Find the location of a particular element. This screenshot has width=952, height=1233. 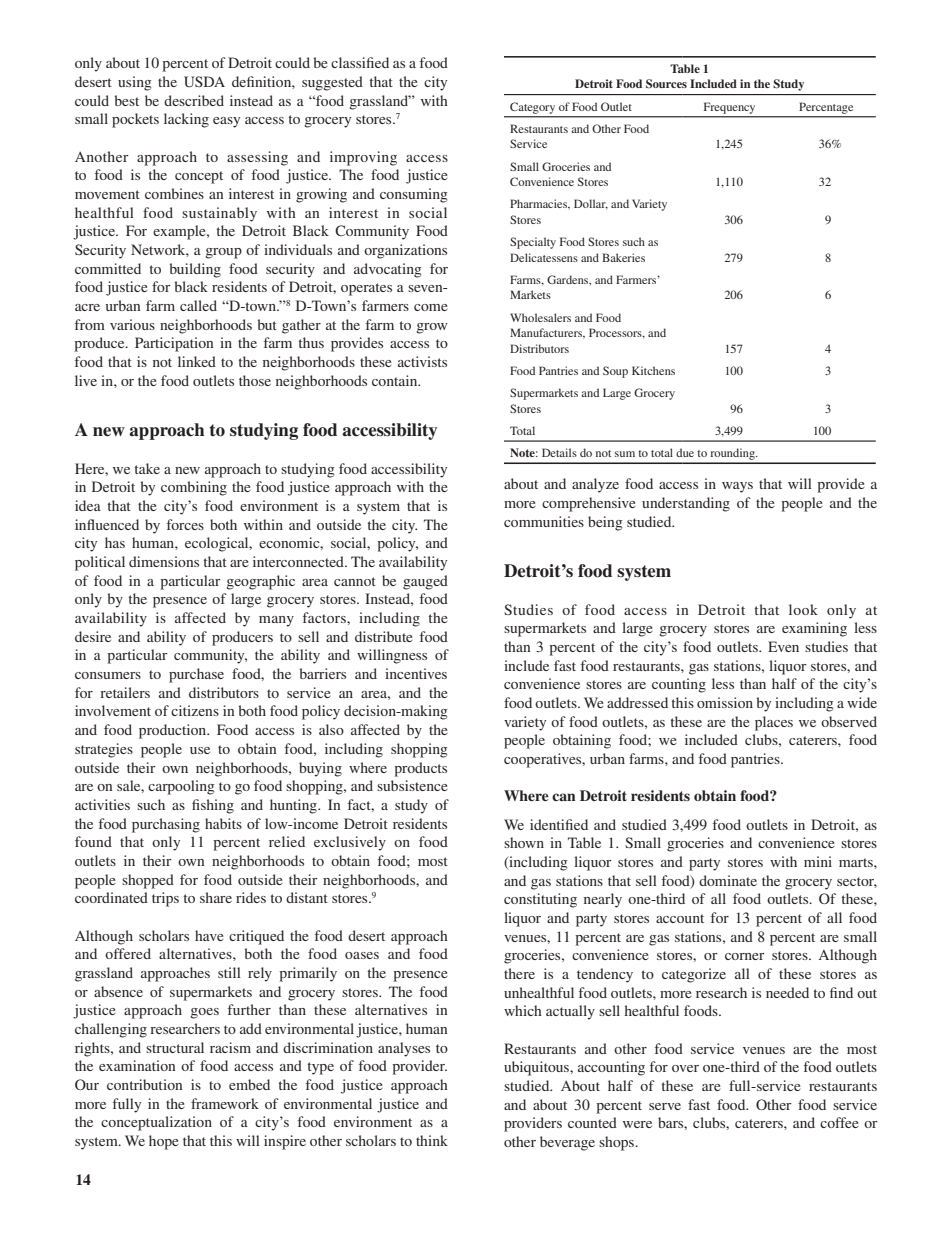

Frequency is located at coordinates (729, 108).
